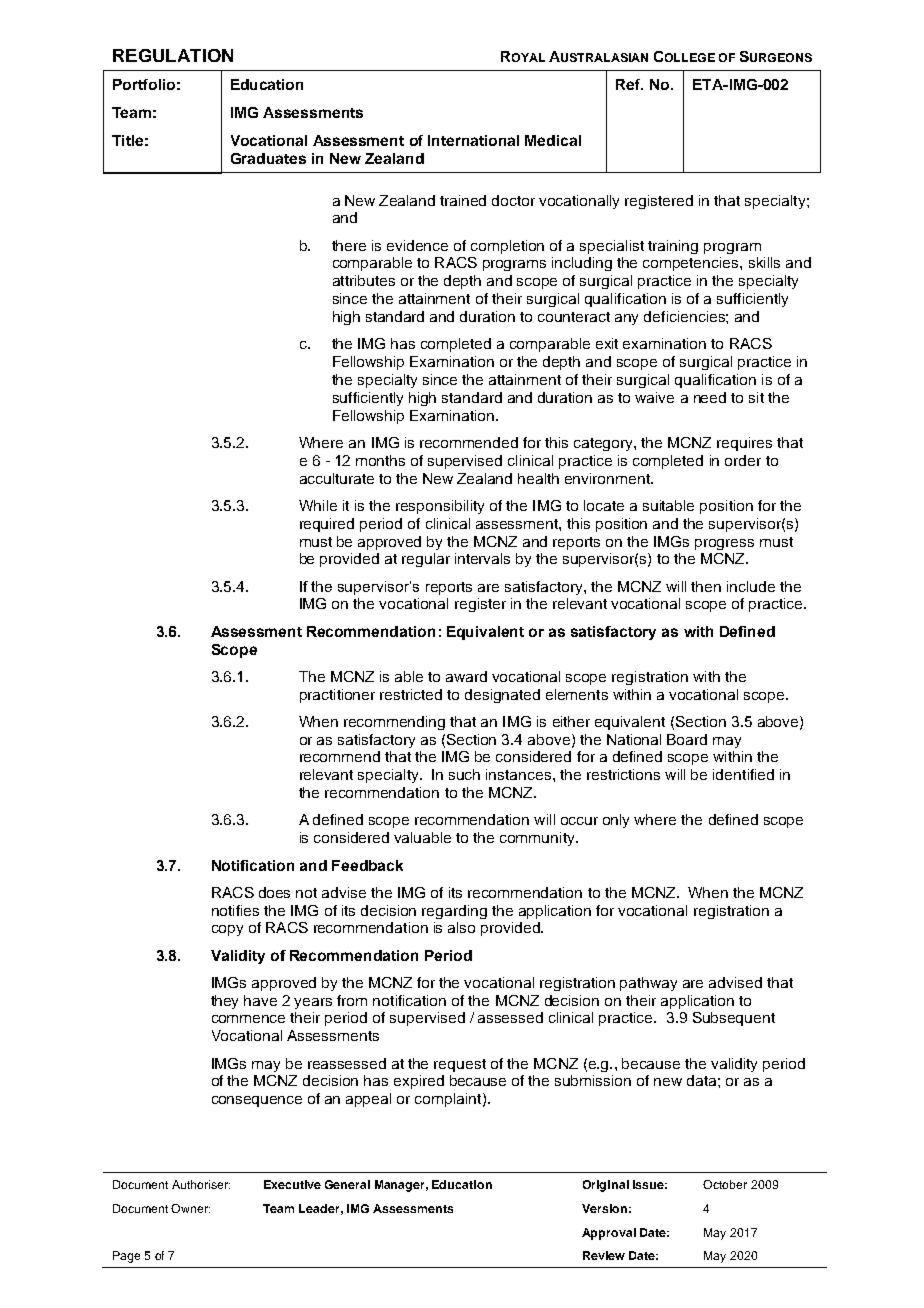 This image has width=924, height=1308. Describe the element at coordinates (629, 84) in the image. I see `Ref` at that location.
